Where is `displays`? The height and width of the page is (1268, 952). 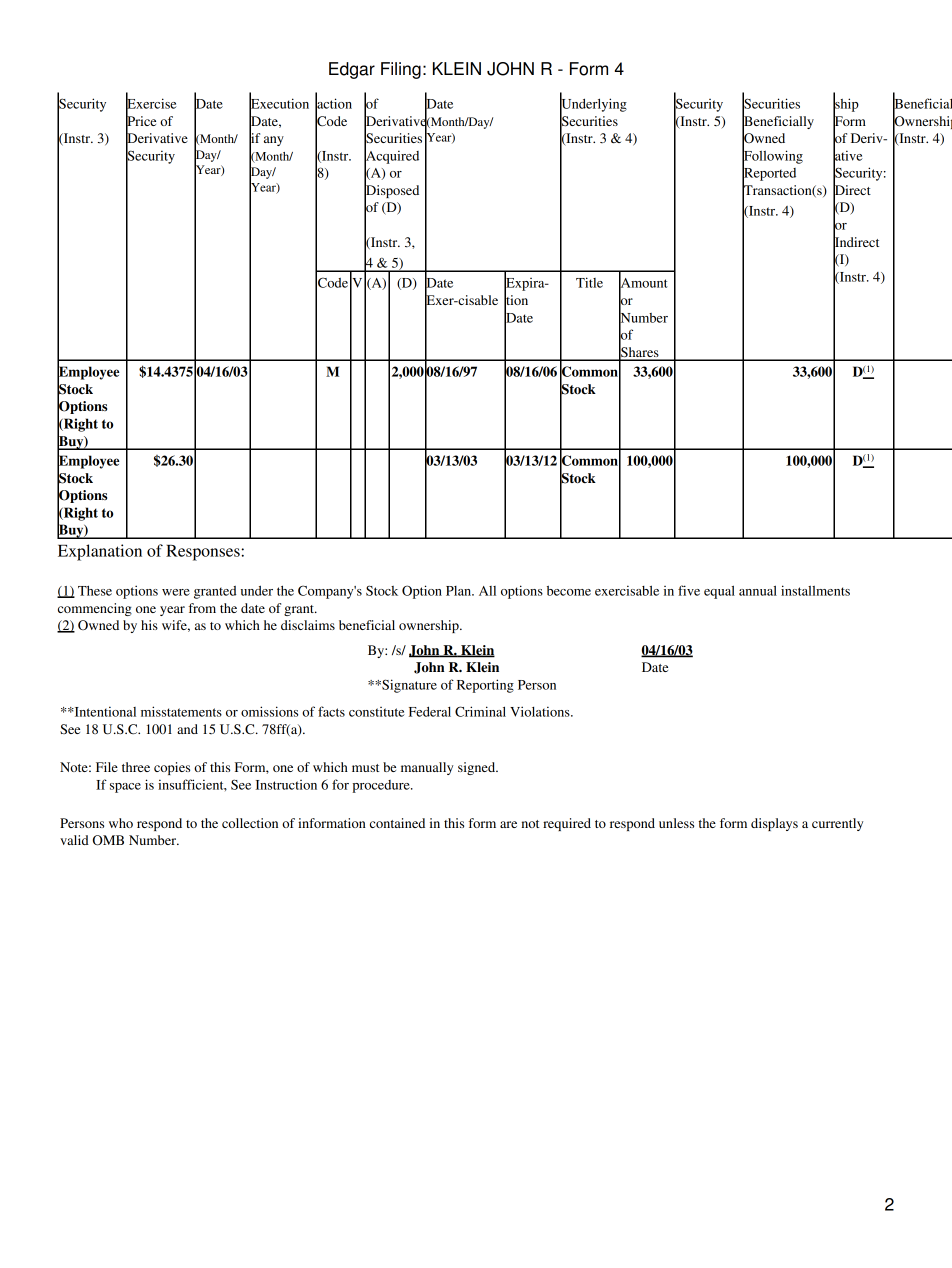 displays is located at coordinates (774, 824).
